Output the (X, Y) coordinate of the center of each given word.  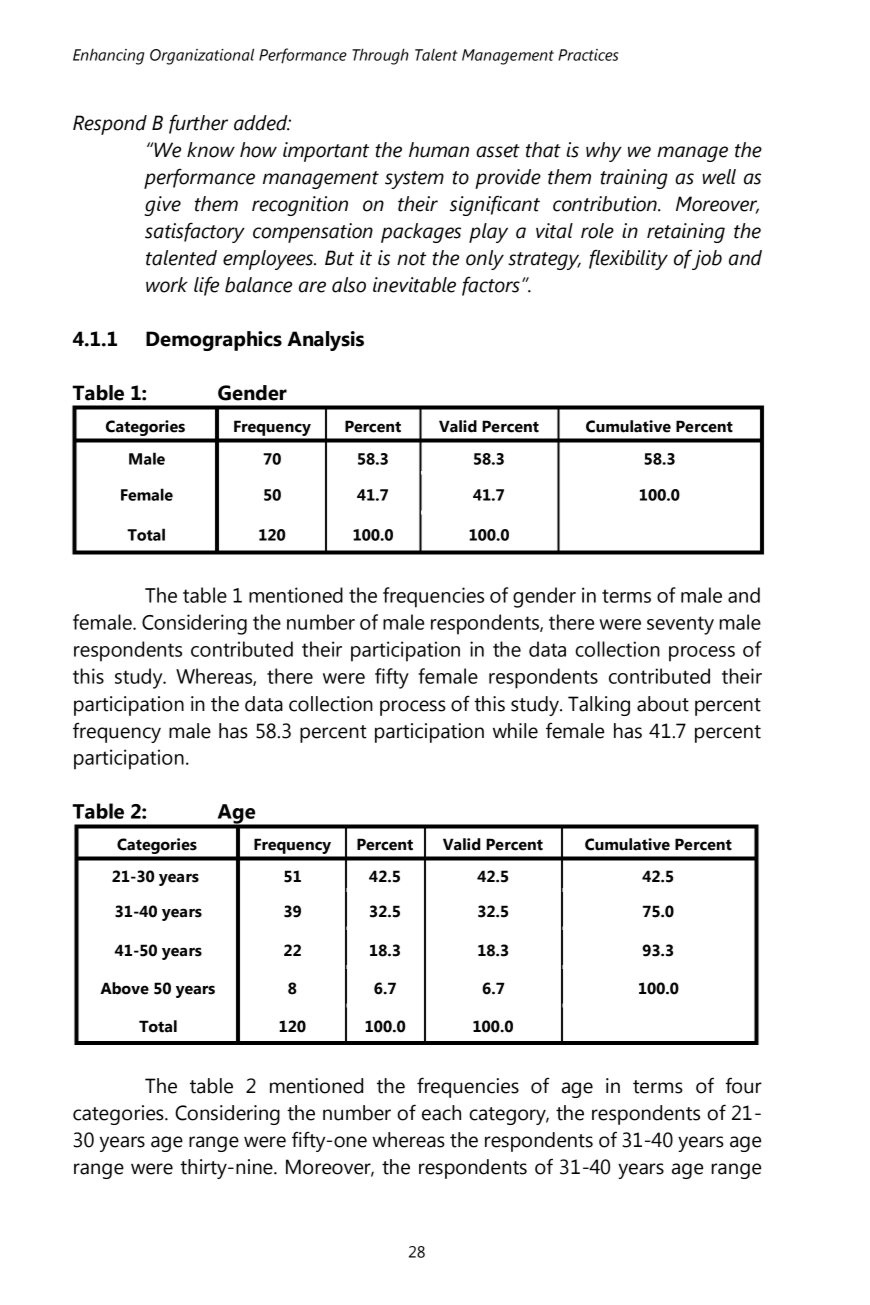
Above (124, 988)
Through (380, 56)
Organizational (202, 56)
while (515, 731)
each (441, 1113)
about (663, 704)
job (706, 259)
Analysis (325, 341)
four (744, 1085)
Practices (588, 55)
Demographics (214, 341)
